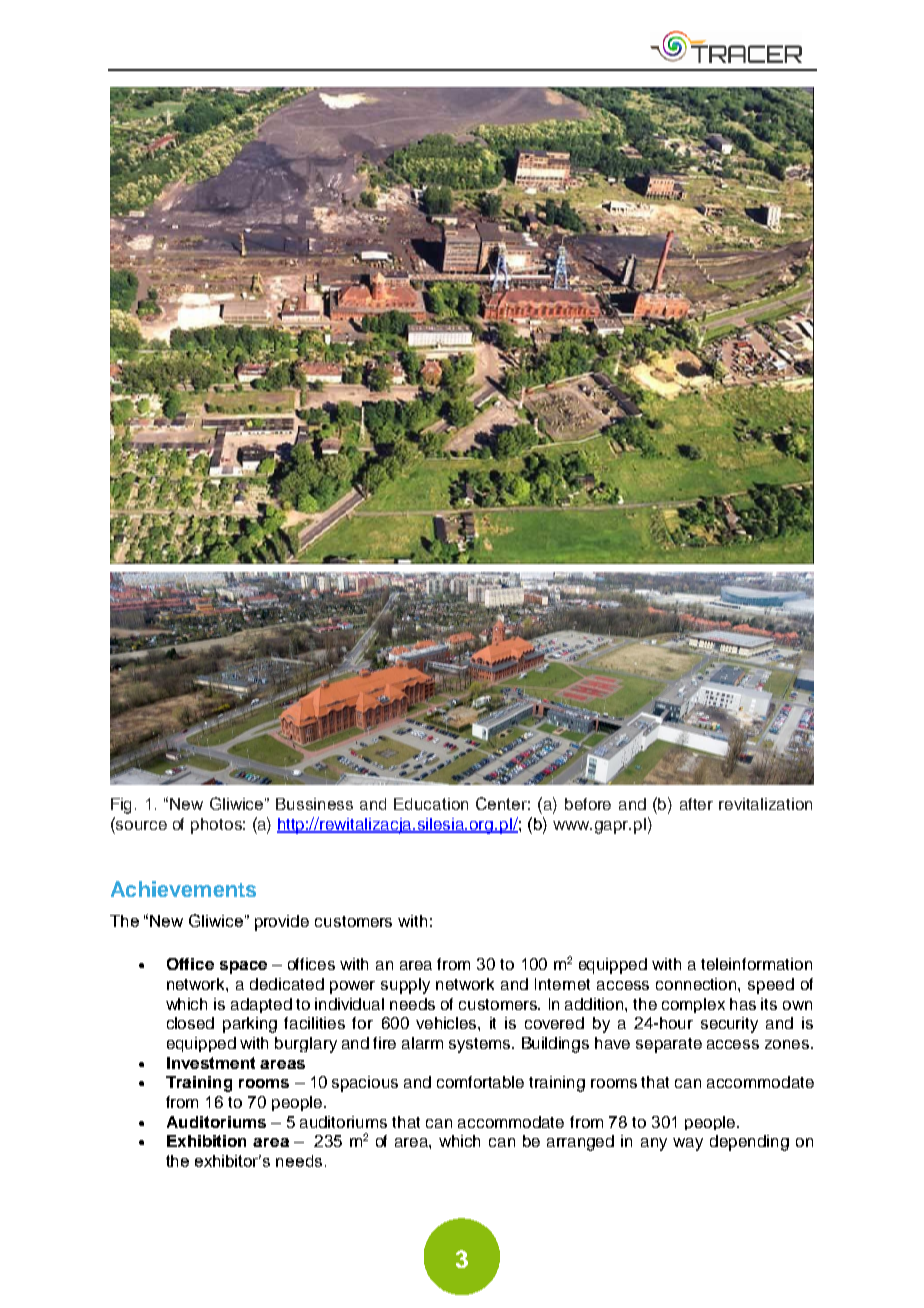 The image size is (924, 1308). What do you see at coordinates (190, 1023) in the screenshot?
I see `closed` at bounding box center [190, 1023].
